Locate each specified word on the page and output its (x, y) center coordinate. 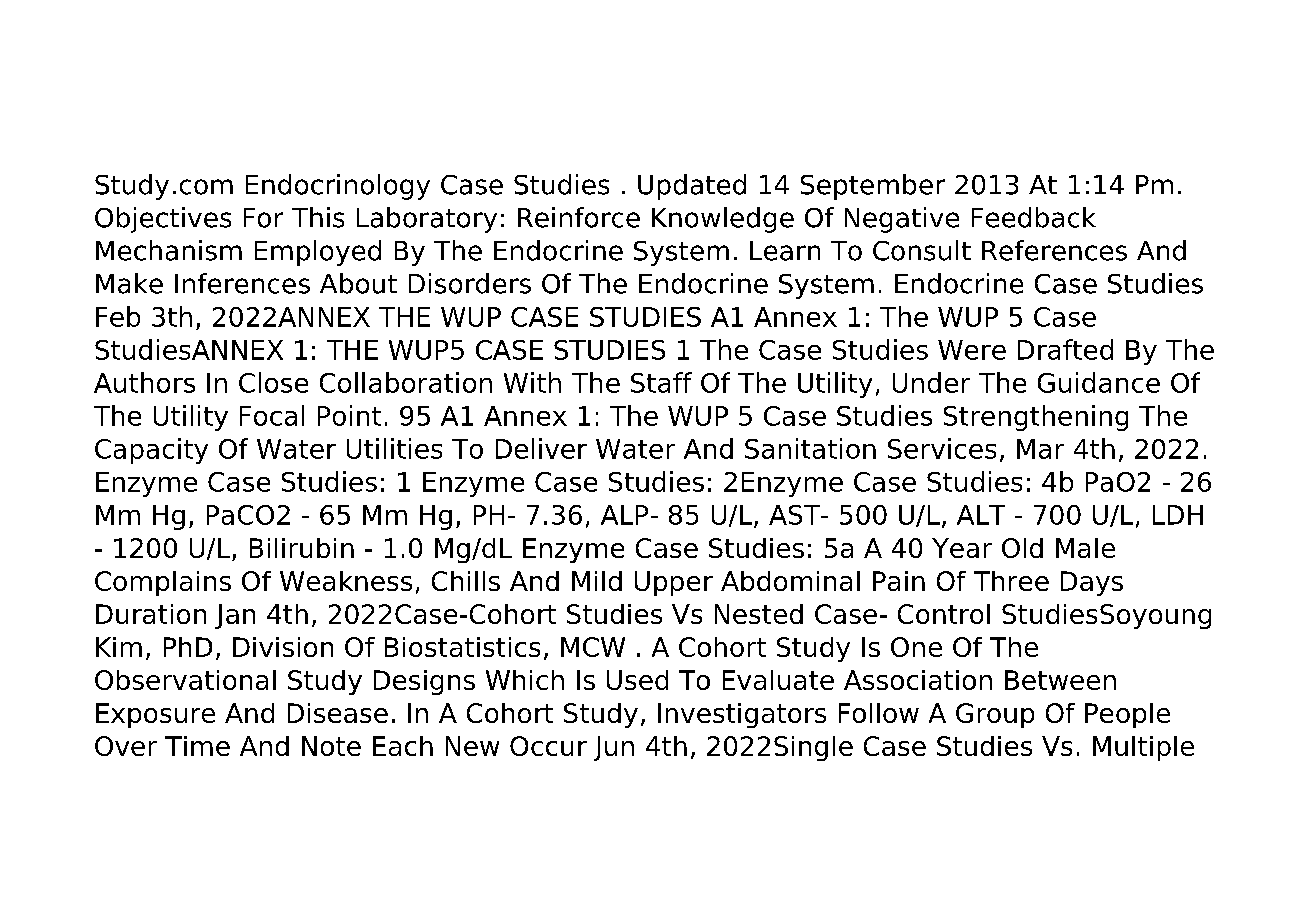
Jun (614, 748)
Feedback (1034, 217)
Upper (674, 583)
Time (197, 746)
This (318, 217)
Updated (692, 187)
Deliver (541, 448)
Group (995, 715)
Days (1092, 583)
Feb (118, 316)
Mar (1040, 449)
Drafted (1065, 349)
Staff (661, 382)
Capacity (151, 451)
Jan (235, 616)
